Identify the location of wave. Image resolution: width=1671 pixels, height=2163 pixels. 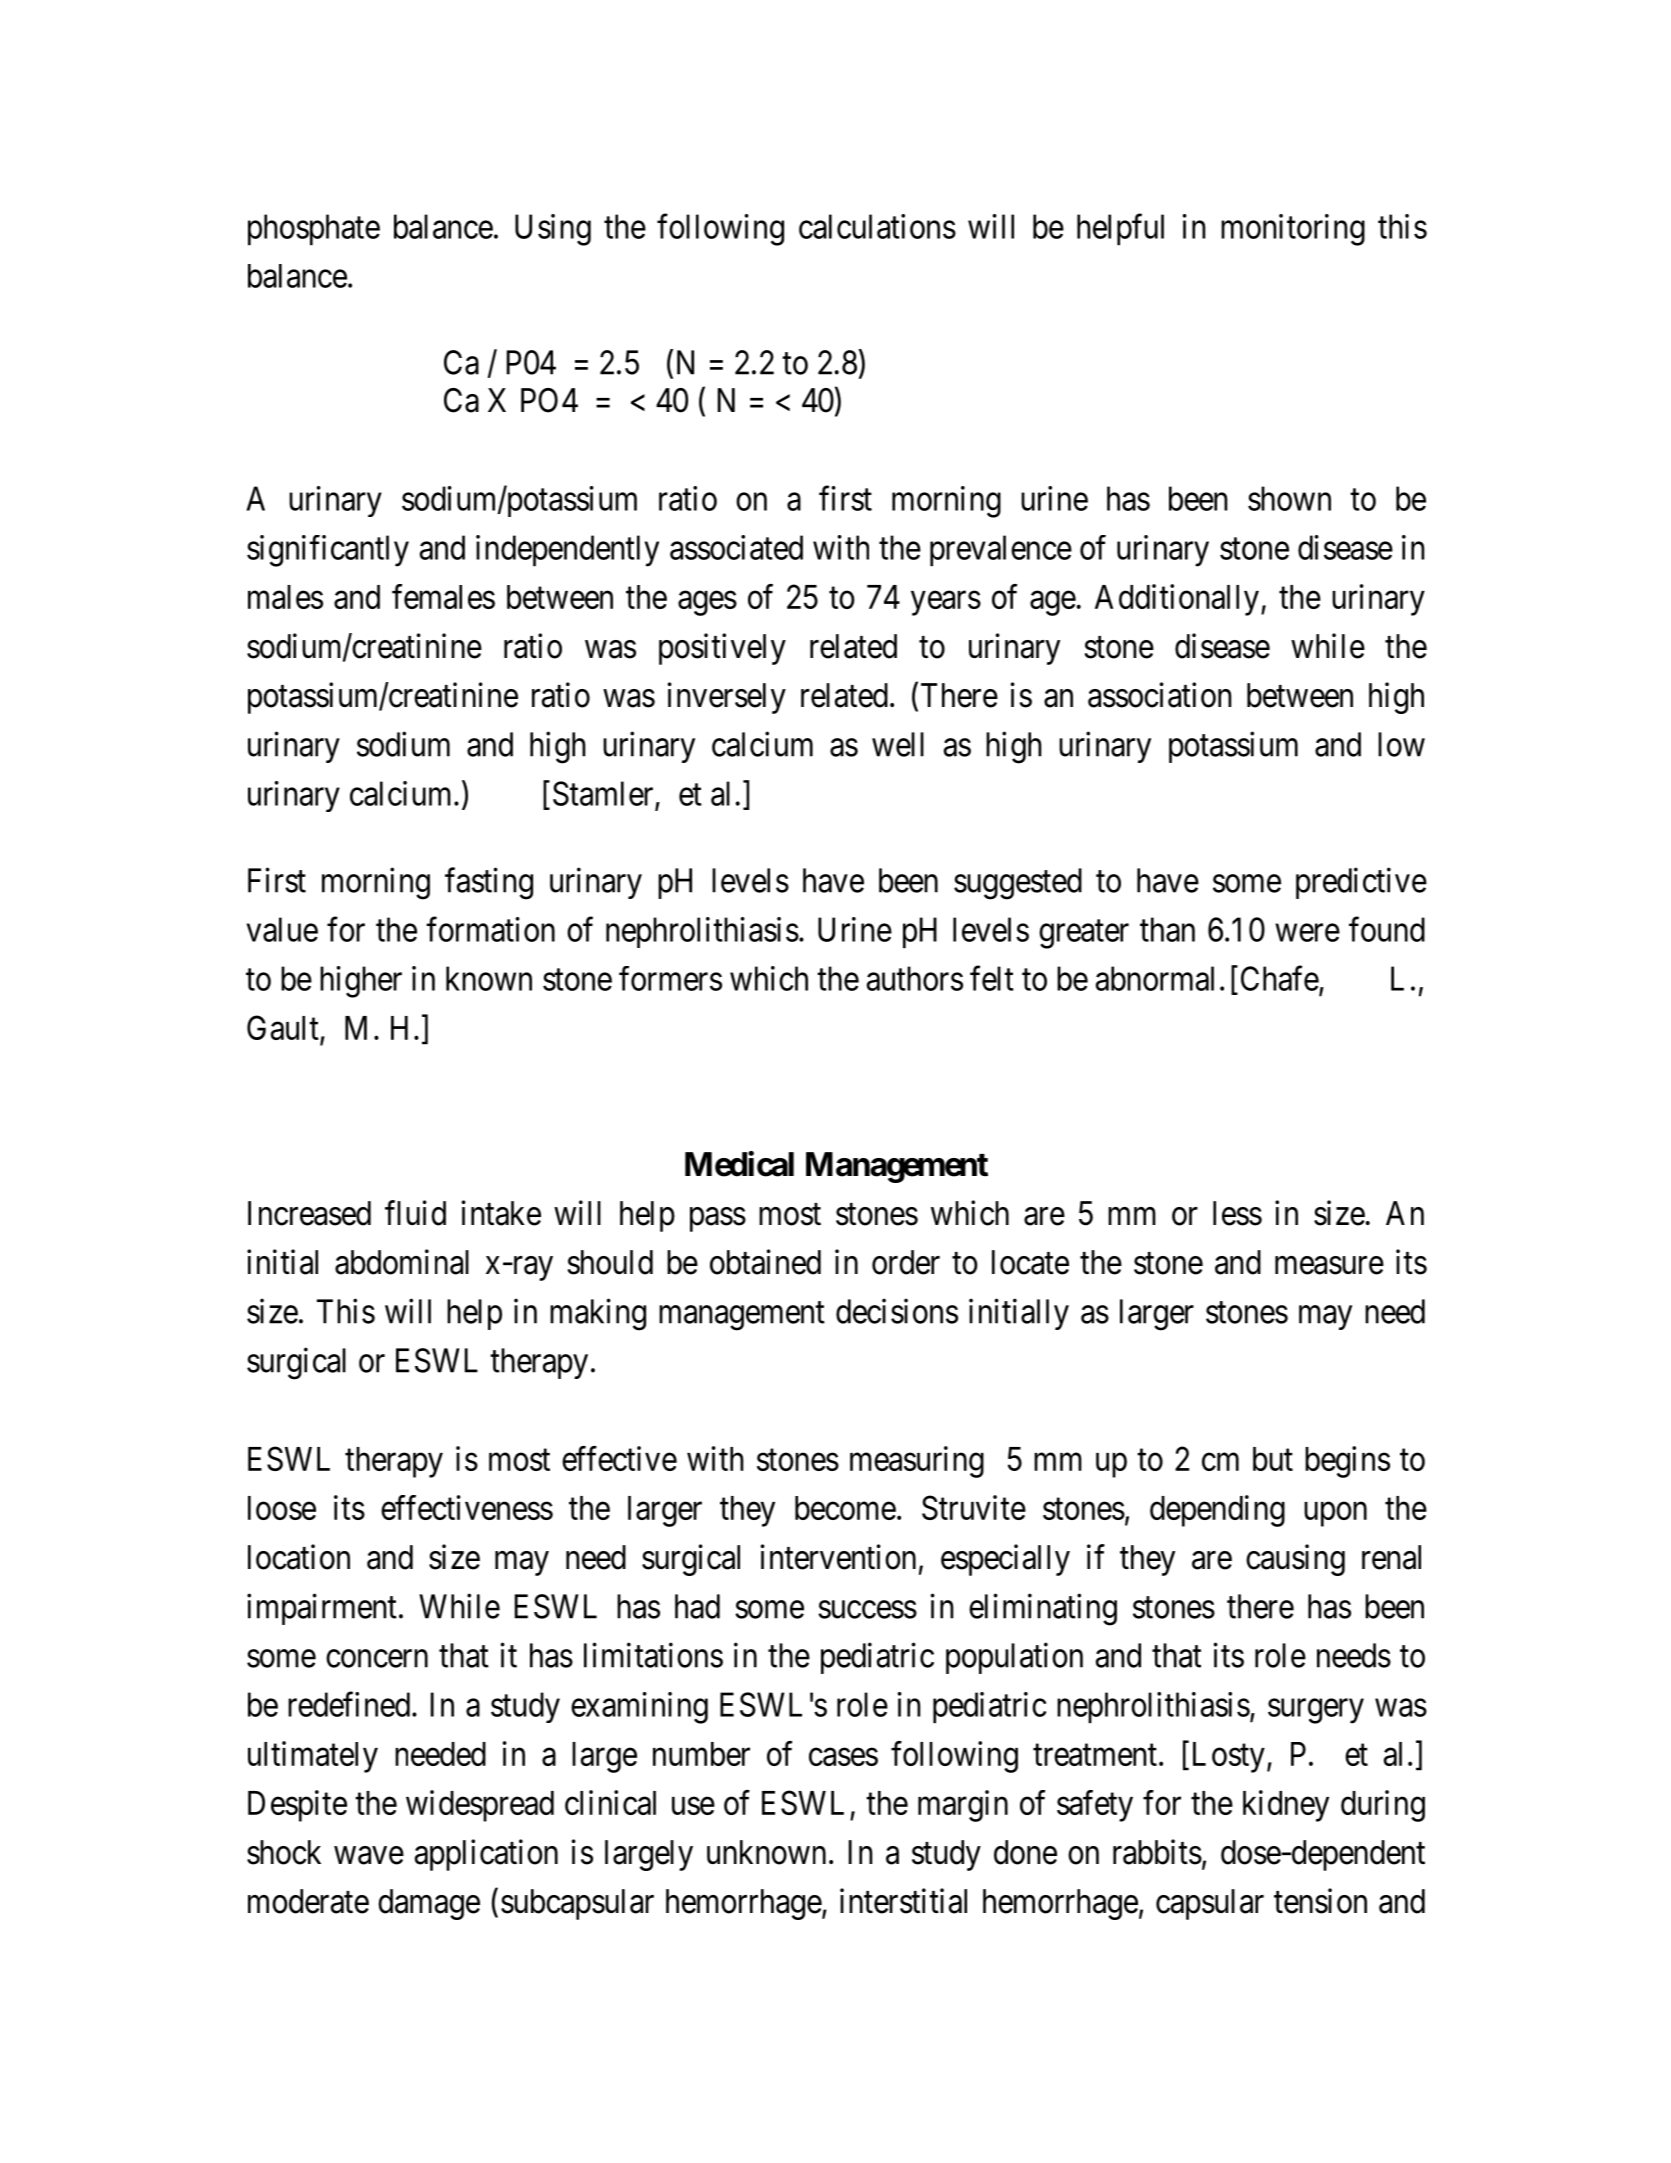
(369, 1855).
